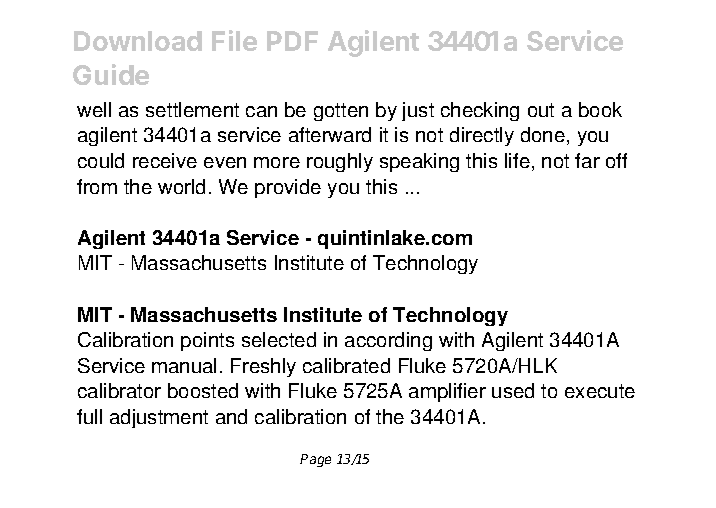 Image resolution: width=716 pixels, height=508 pixels. What do you see at coordinates (587, 160) in the page?
I see `far` at bounding box center [587, 160].
